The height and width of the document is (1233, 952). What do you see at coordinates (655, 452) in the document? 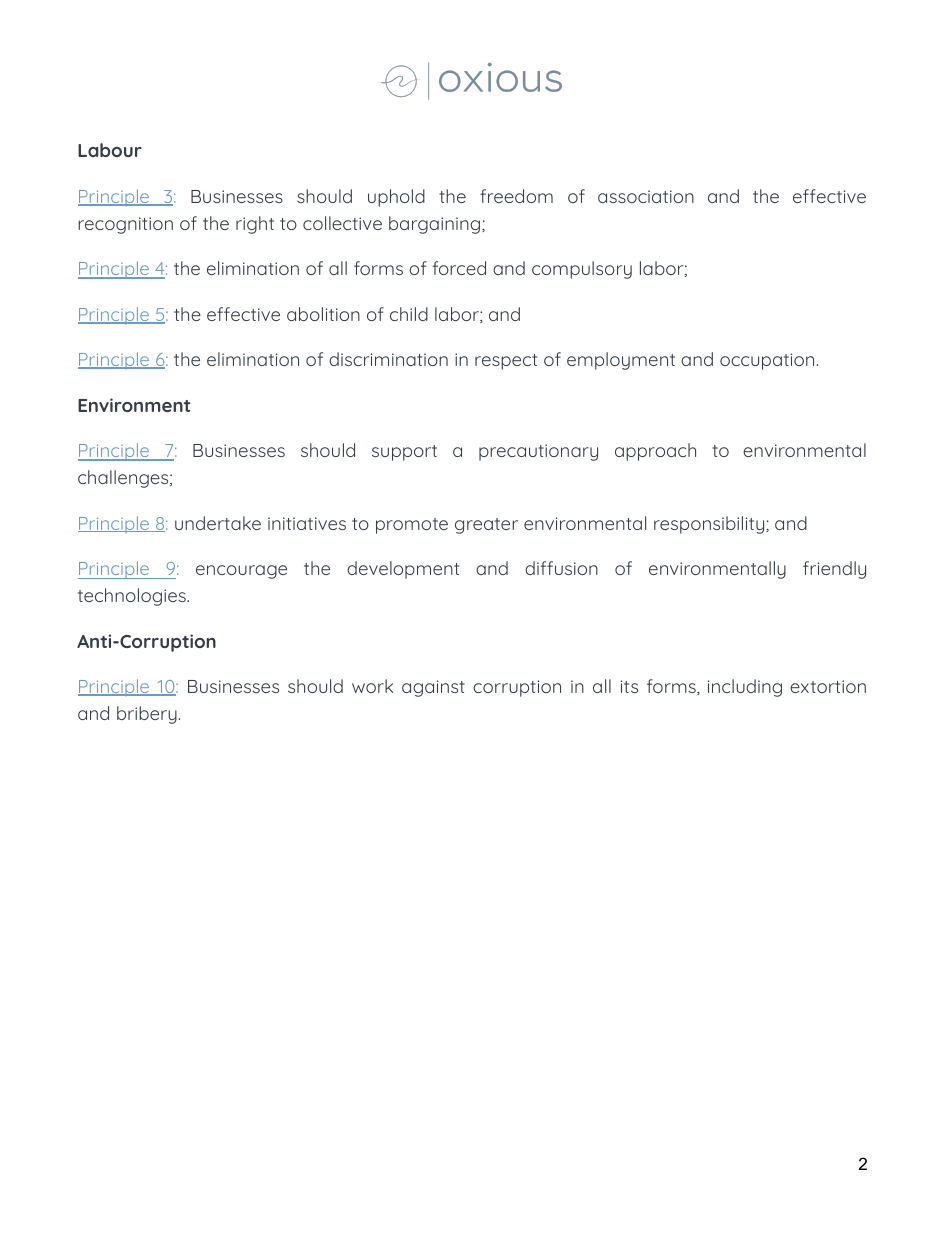
I see `approach` at bounding box center [655, 452].
